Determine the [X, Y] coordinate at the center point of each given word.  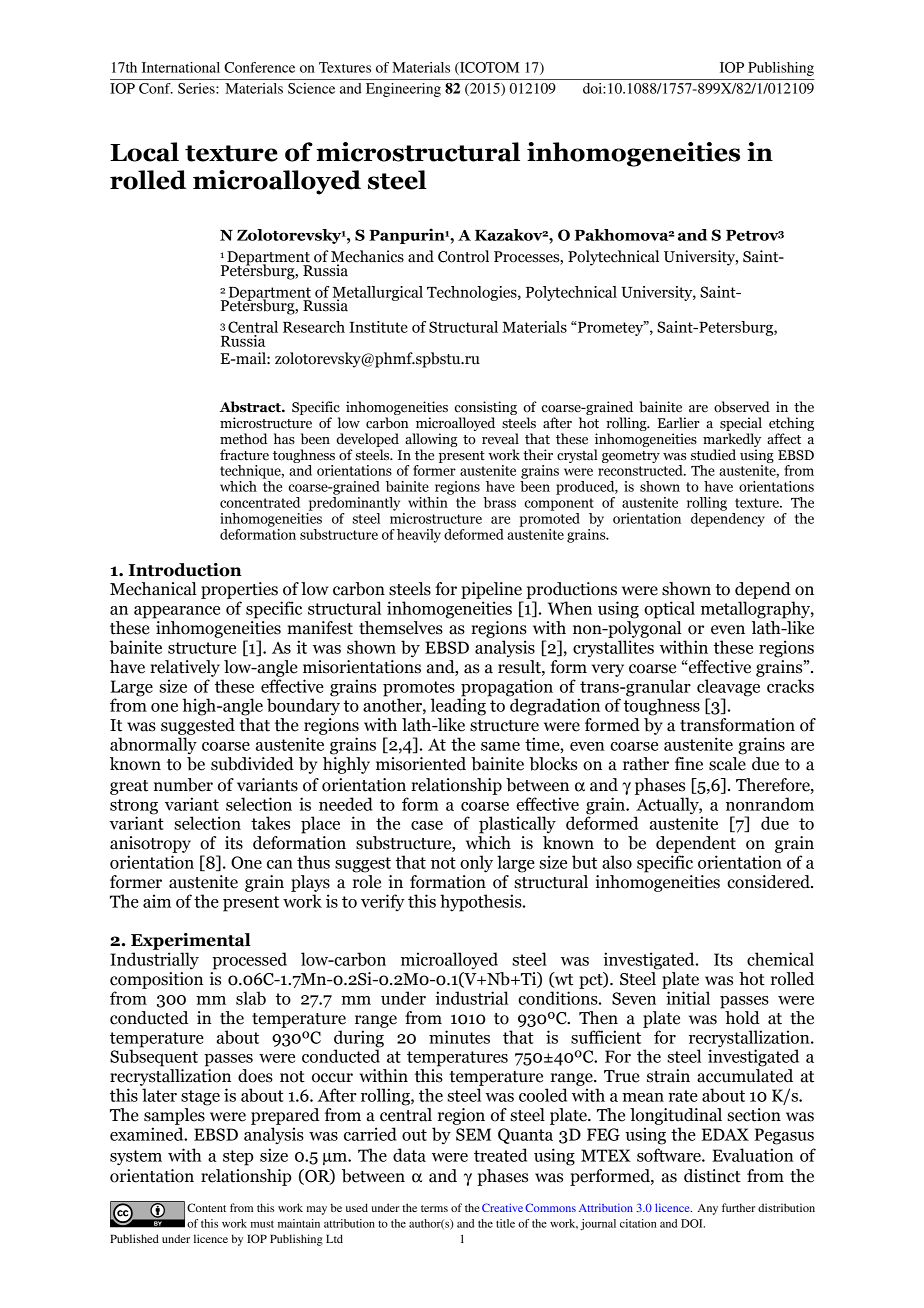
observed [742, 407]
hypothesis [482, 903]
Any [708, 1209]
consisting [486, 409]
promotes [419, 690]
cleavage [728, 689]
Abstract [251, 407]
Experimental [191, 941]
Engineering [403, 90]
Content [206, 1207]
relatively [185, 668]
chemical [780, 959]
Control [463, 256]
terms [434, 1208]
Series [197, 88]
